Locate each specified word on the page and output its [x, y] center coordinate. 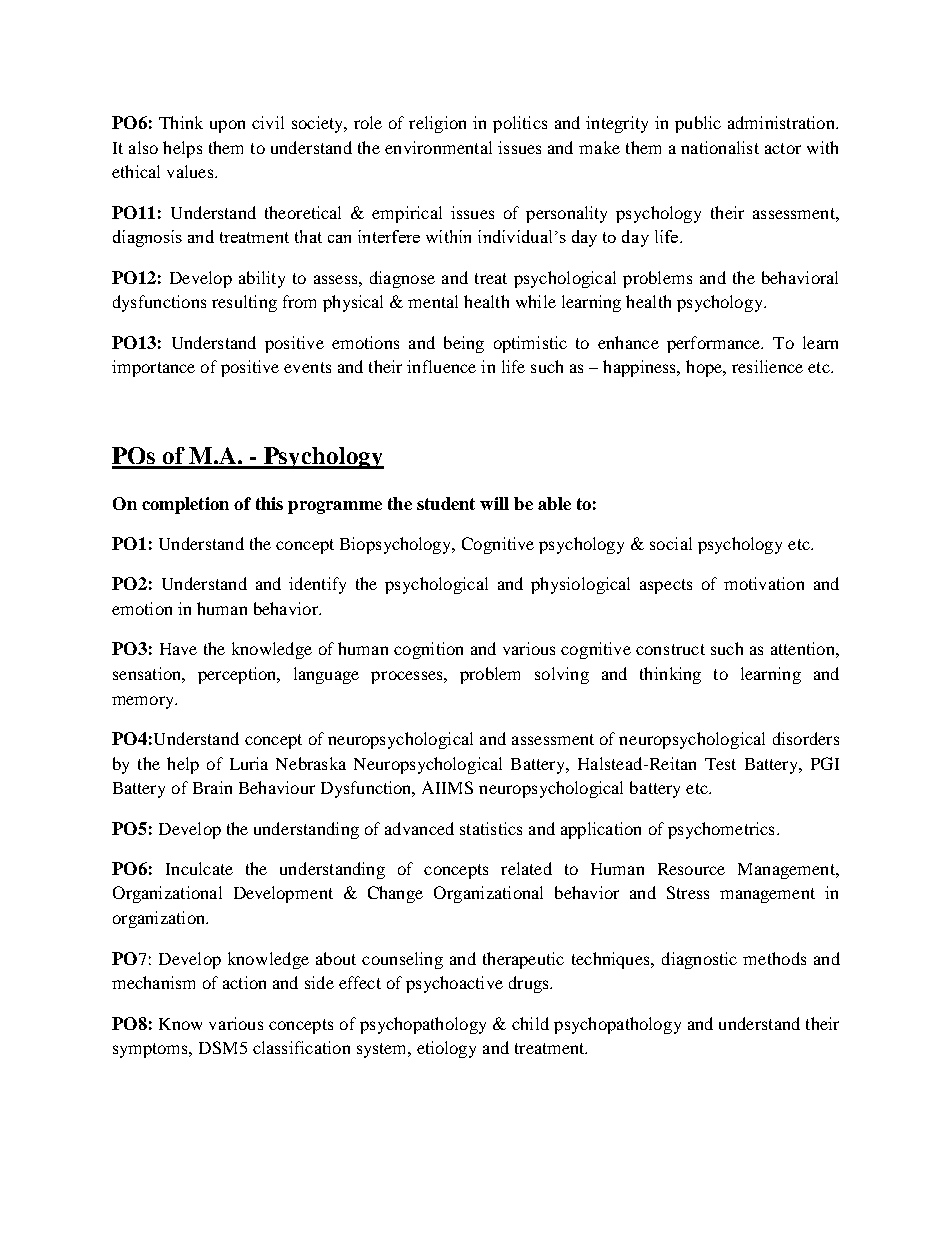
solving [562, 675]
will [494, 503]
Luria [249, 763]
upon [227, 126]
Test [720, 764]
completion [185, 505]
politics [520, 124]
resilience [767, 366]
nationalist [720, 147]
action [244, 982]
